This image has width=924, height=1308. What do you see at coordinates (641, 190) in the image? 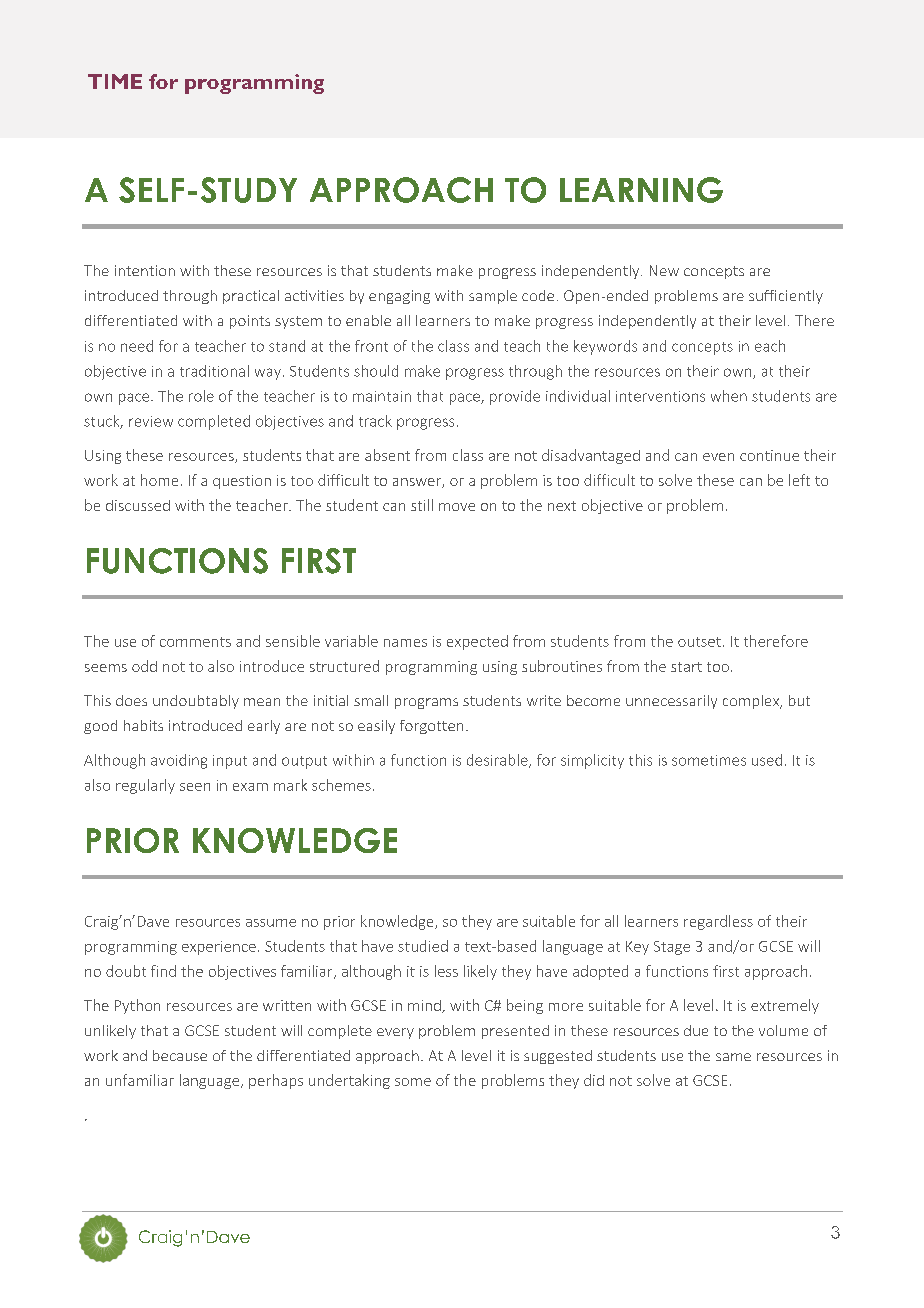
I see `LEARNING` at bounding box center [641, 190].
